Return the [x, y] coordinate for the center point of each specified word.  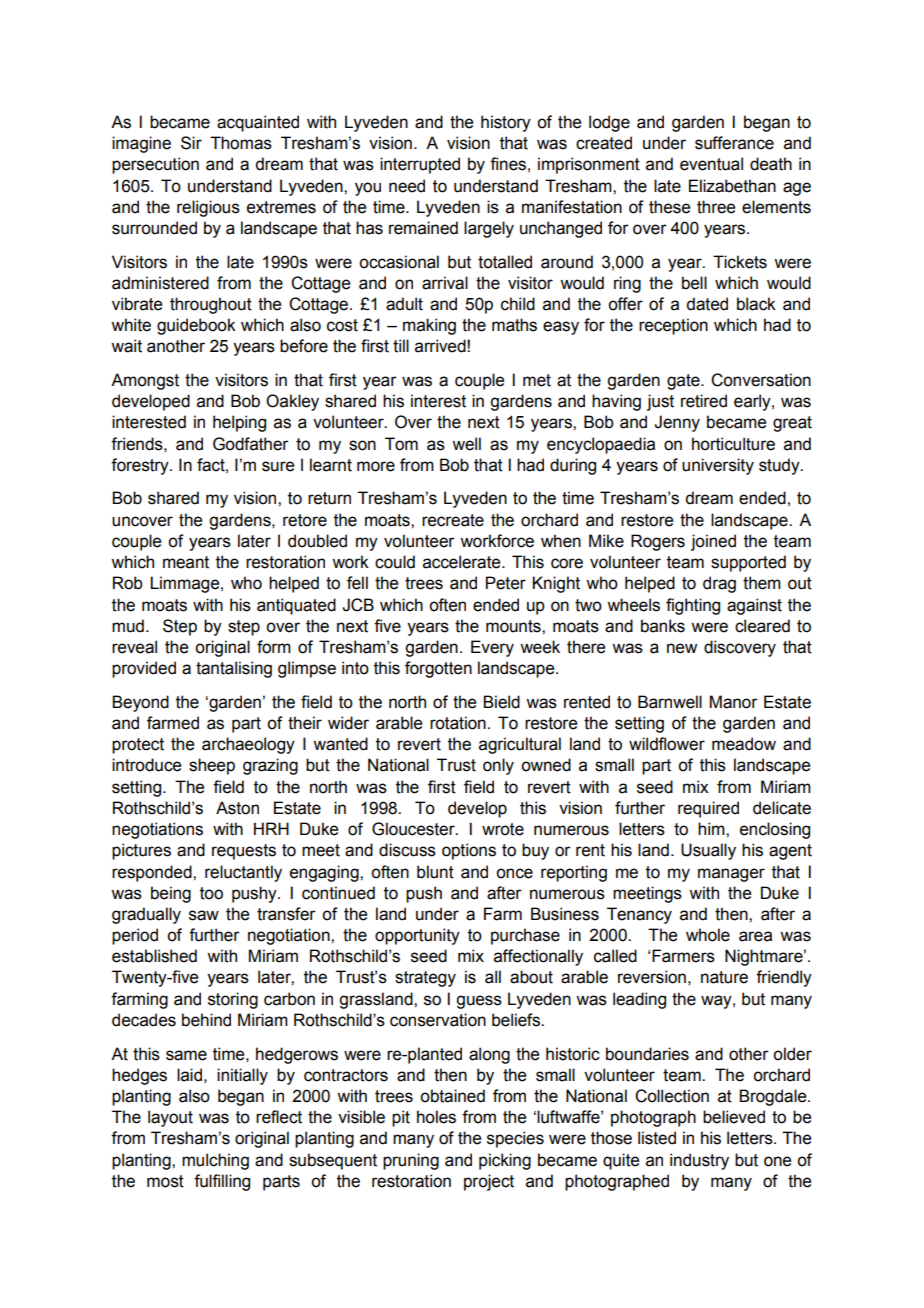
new [682, 648]
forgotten [438, 669]
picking [505, 1161]
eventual [711, 164]
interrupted [420, 165]
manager [731, 875]
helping [239, 423]
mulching [215, 1161]
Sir [191, 143]
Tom [401, 444]
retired [704, 401]
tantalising [234, 669]
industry [699, 1161]
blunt [435, 872]
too [211, 893]
